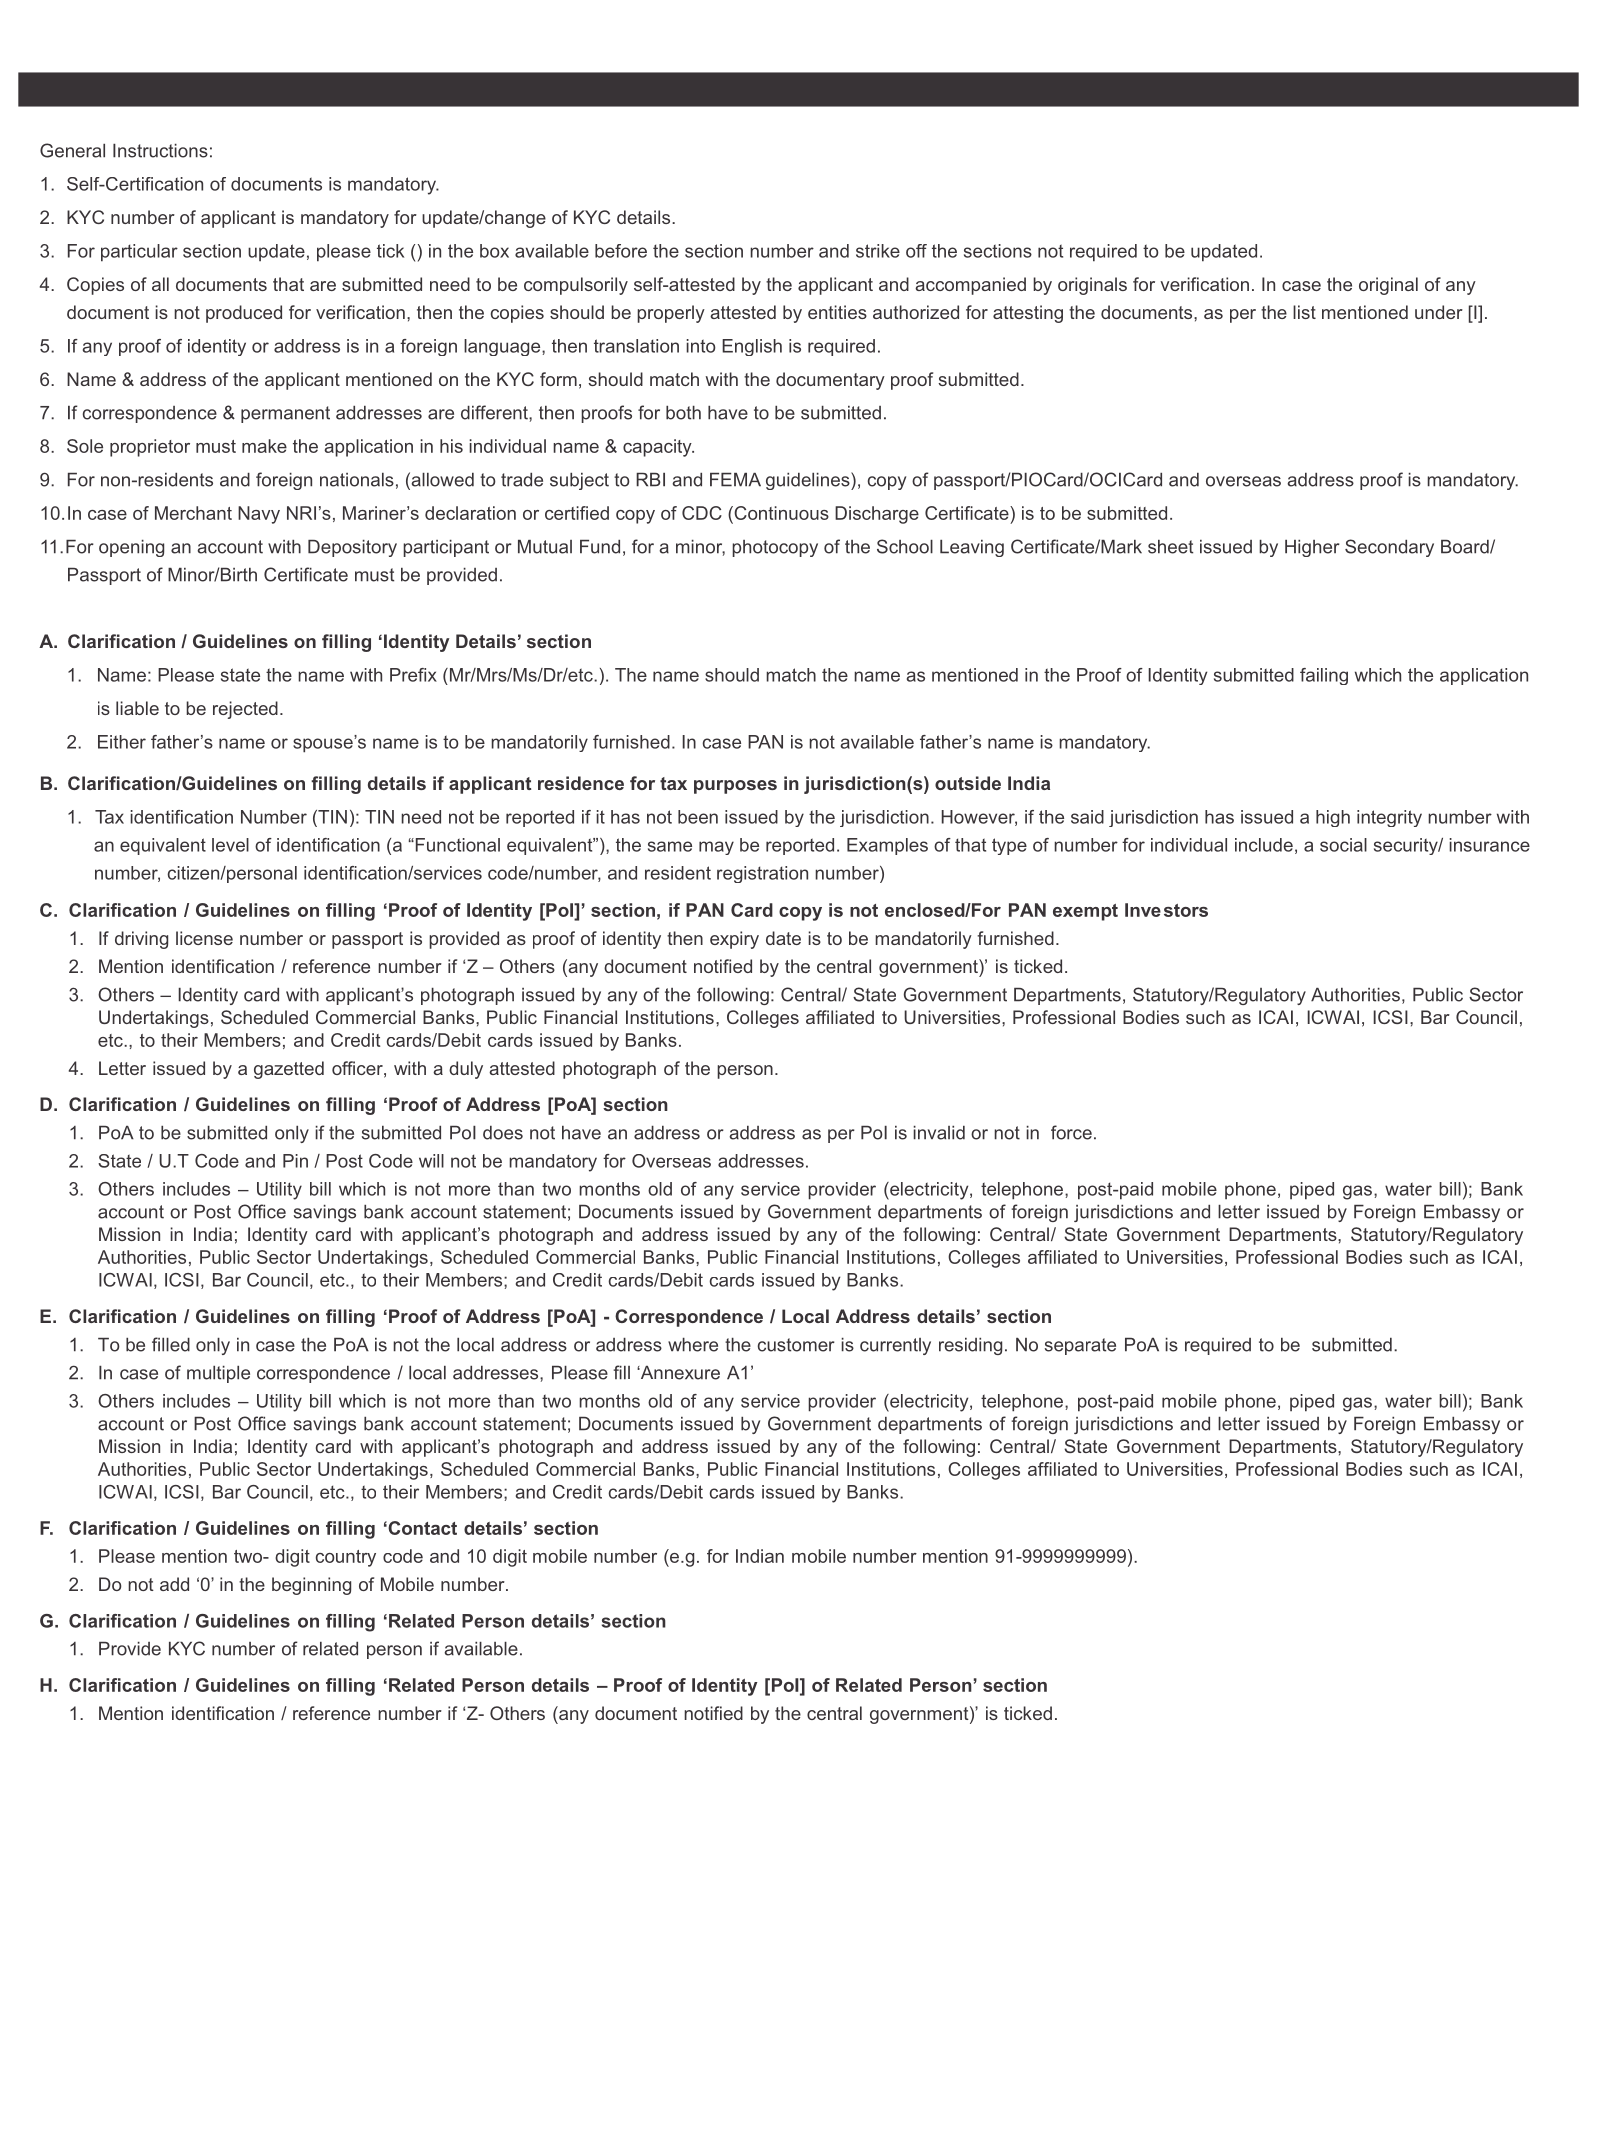 This document has width=1597, height=2149. Describe the element at coordinates (1080, 1346) in the document. I see `separate` at that location.
